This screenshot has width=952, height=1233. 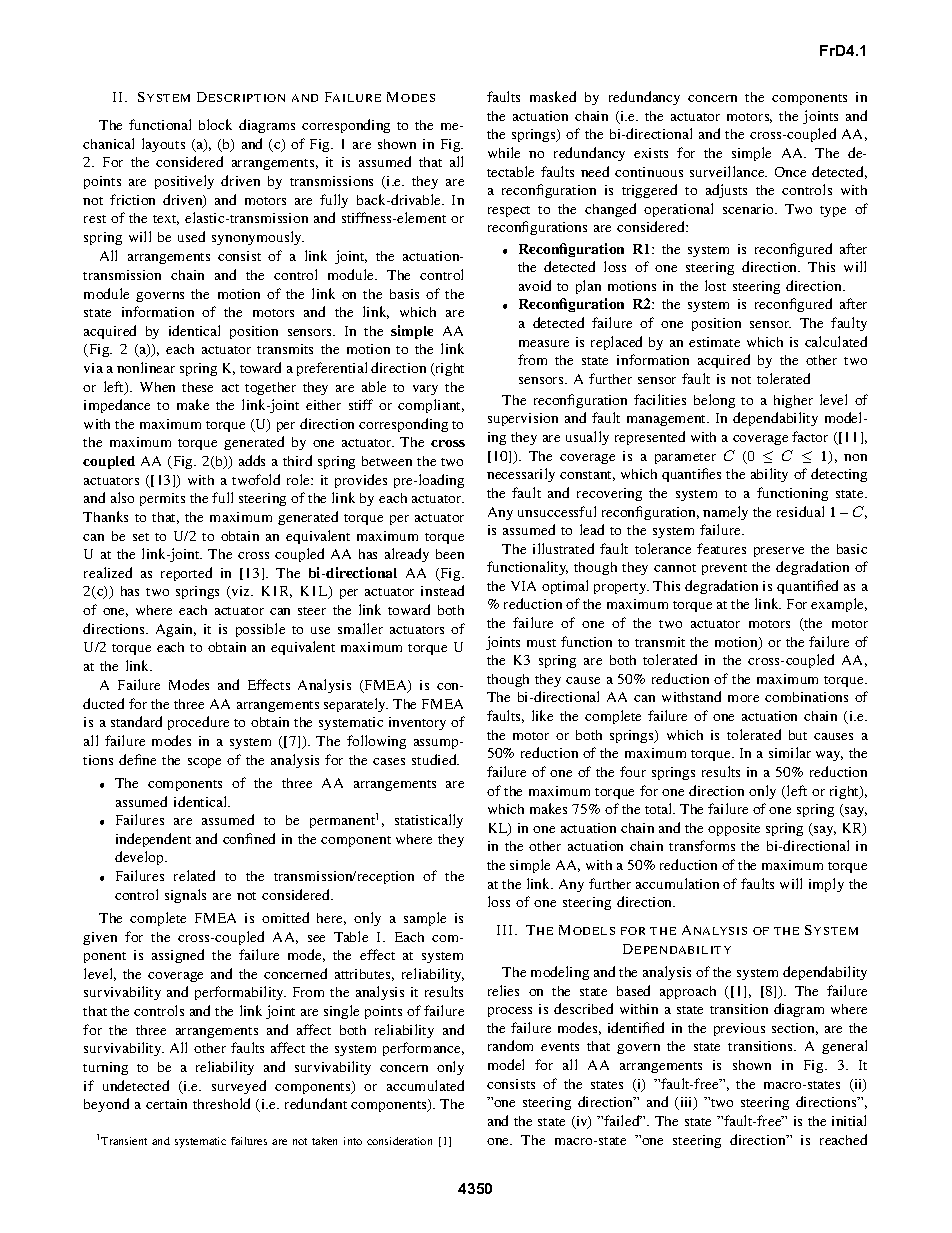 What do you see at coordinates (793, 401) in the screenshot?
I see `higher` at bounding box center [793, 401].
